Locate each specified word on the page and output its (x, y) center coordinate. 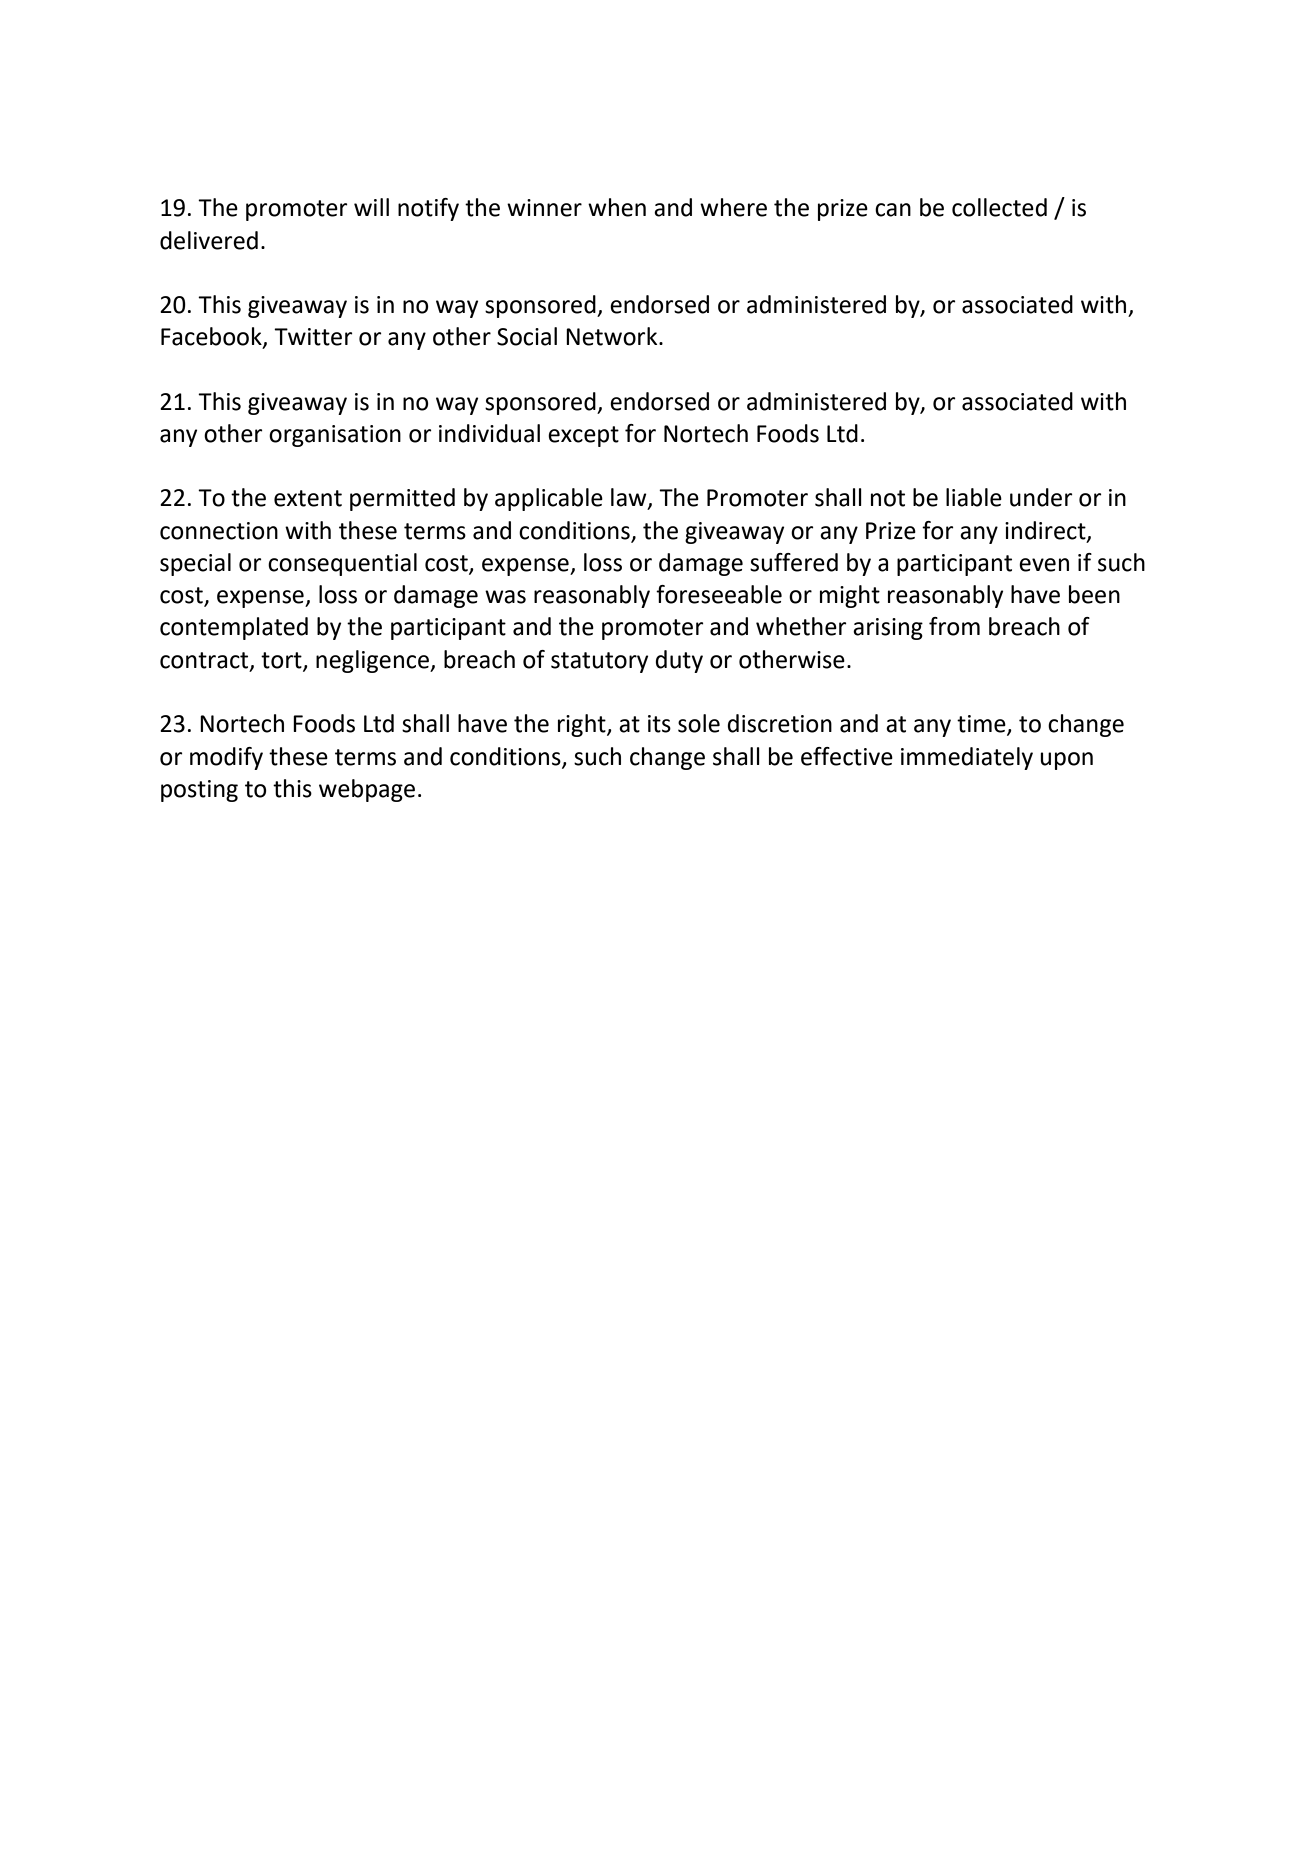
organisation (335, 436)
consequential (342, 564)
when (617, 207)
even (1044, 565)
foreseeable (719, 594)
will (371, 207)
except (583, 436)
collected (999, 207)
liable (974, 497)
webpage (367, 790)
